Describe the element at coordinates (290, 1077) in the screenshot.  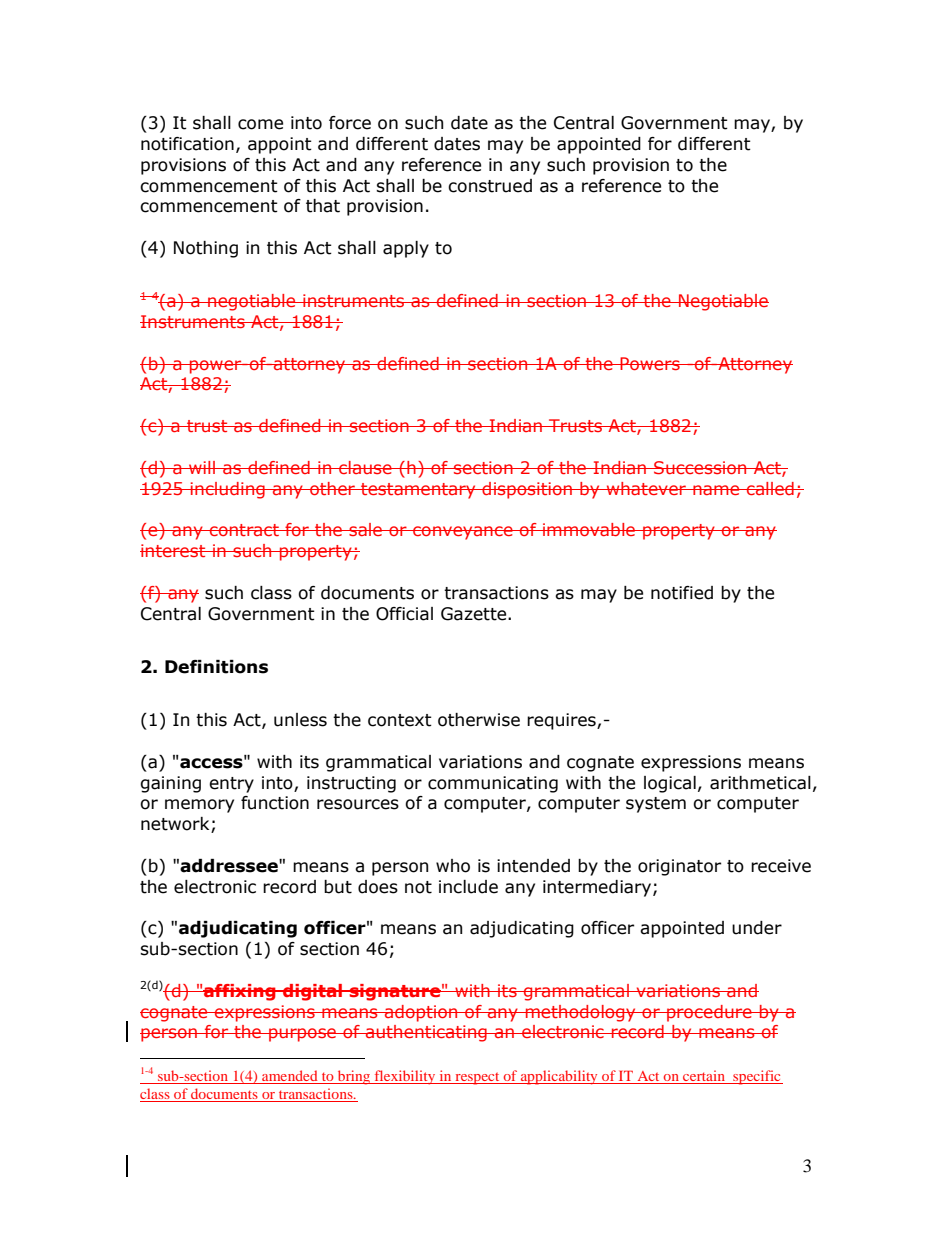
I see `amended` at that location.
